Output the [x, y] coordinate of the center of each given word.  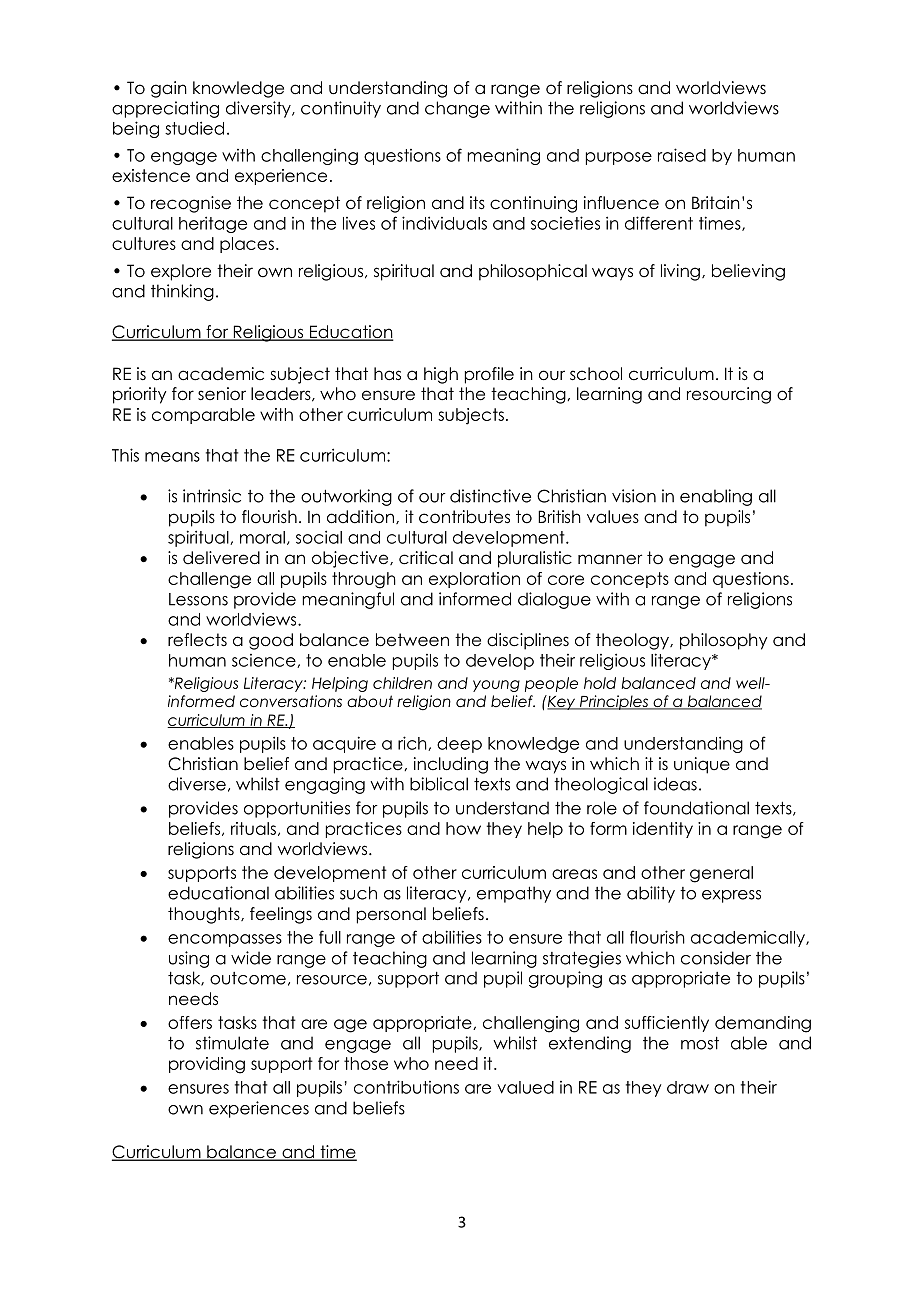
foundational [696, 808]
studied [194, 128]
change [457, 109]
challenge [209, 580]
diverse [197, 784]
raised [682, 155]
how [463, 828]
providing [207, 1065]
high [441, 375]
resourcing [729, 395]
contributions [406, 1087]
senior [222, 394]
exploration [474, 580]
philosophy [724, 641]
